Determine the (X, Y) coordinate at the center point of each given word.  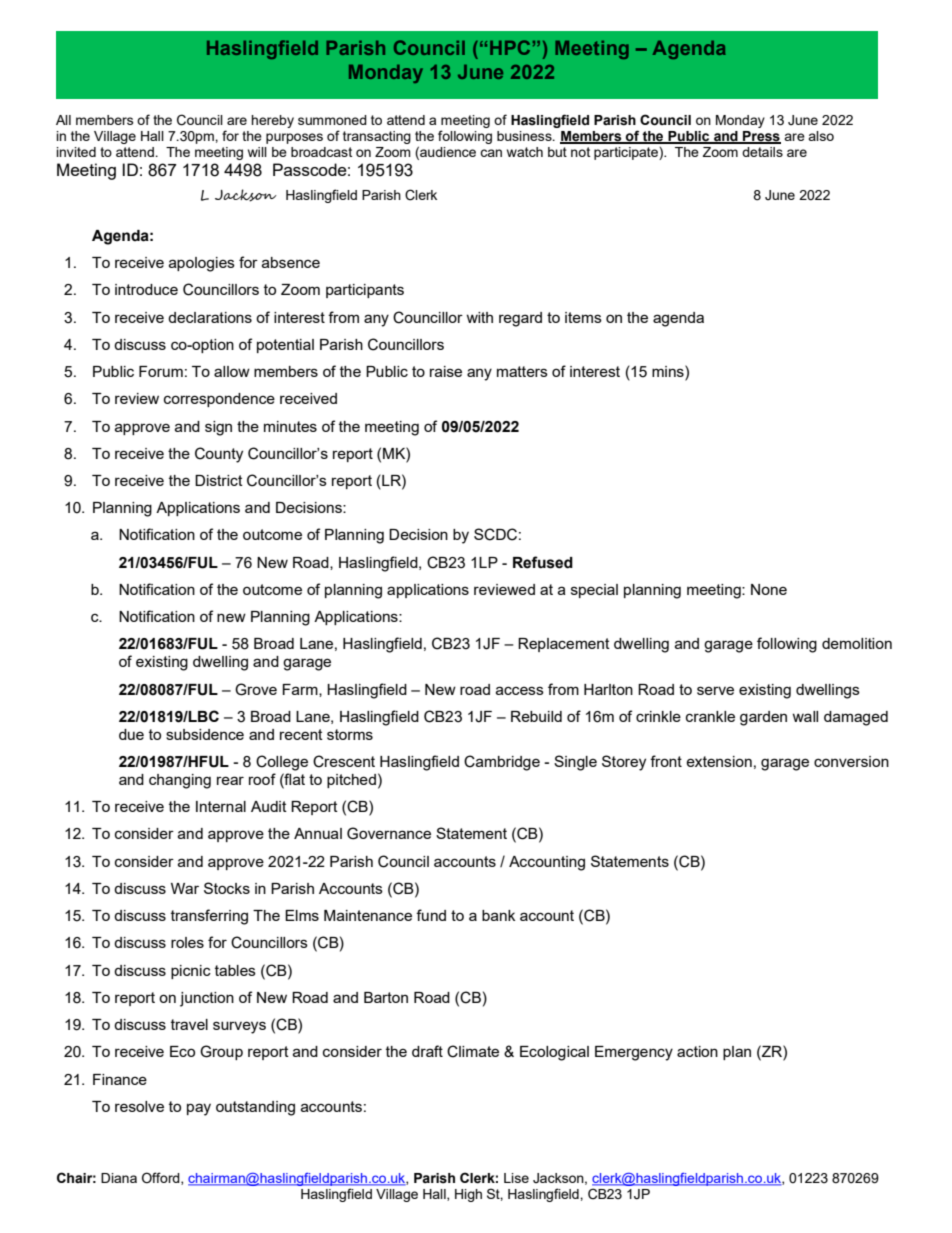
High (468, 1195)
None (769, 589)
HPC (510, 47)
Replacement (564, 645)
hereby (272, 121)
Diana (119, 1178)
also (821, 136)
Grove (256, 689)
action (697, 1051)
